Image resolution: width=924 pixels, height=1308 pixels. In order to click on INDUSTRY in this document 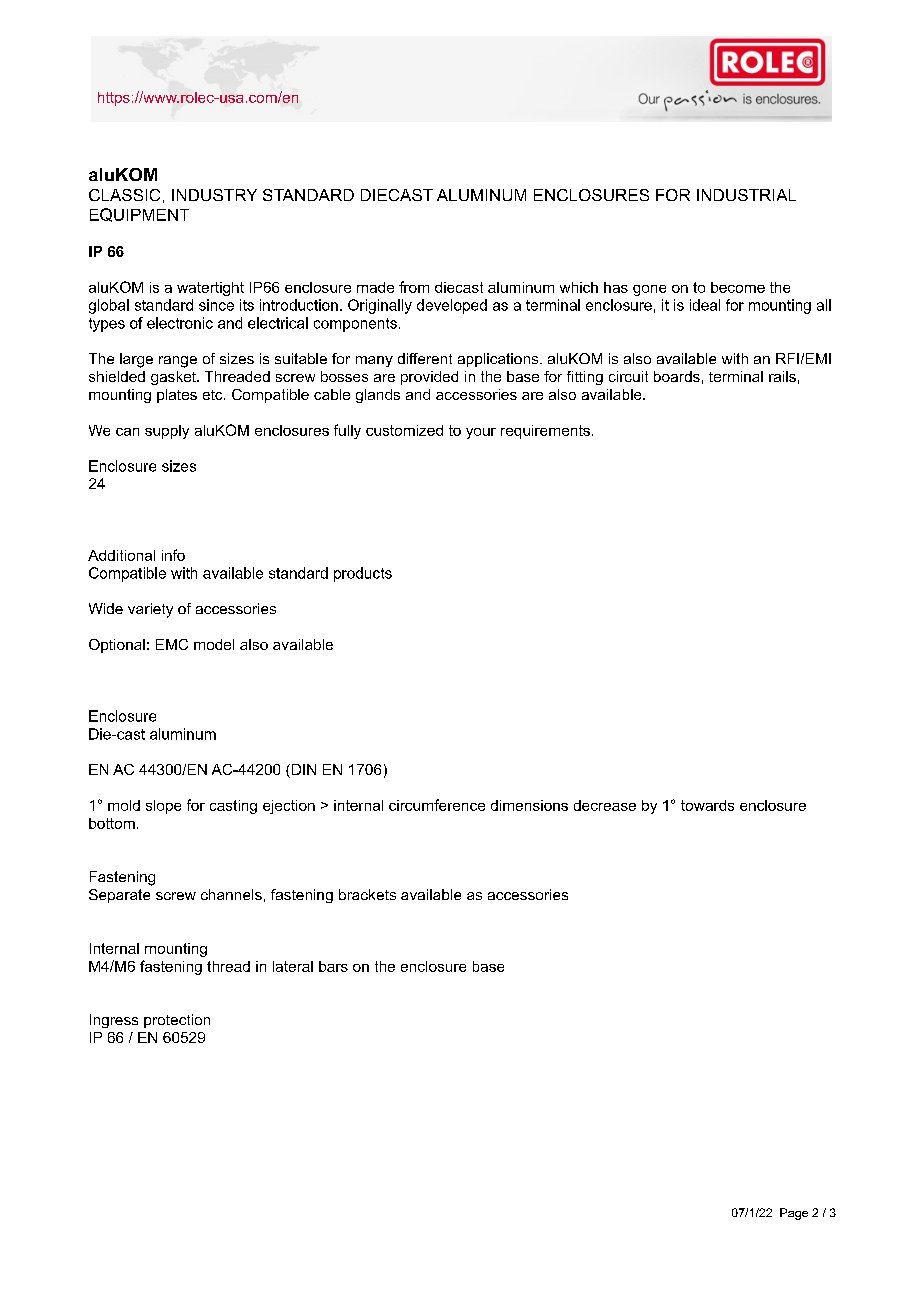, I will do `click(214, 195)`.
